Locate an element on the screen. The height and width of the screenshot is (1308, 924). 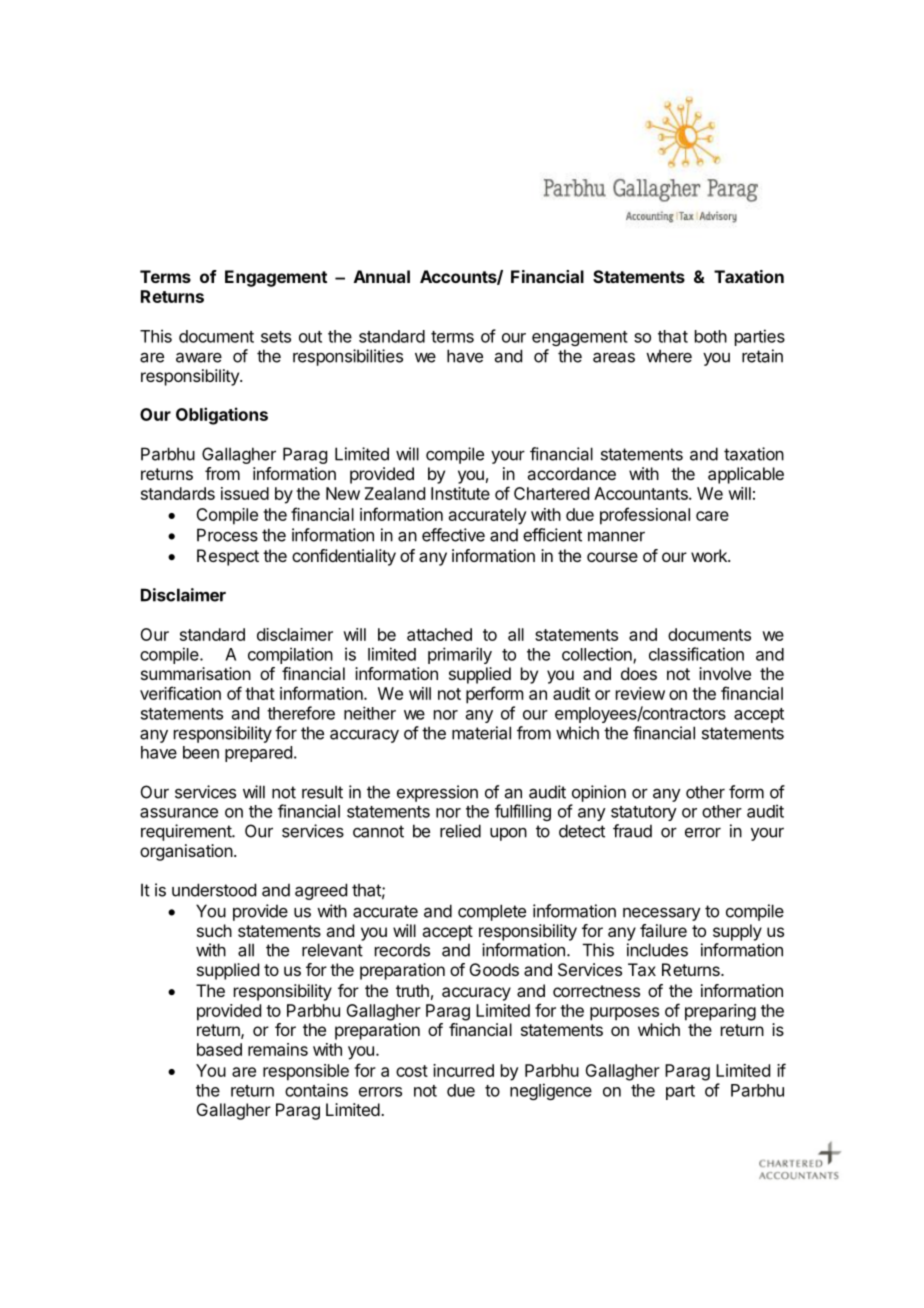
work is located at coordinates (710, 555).
